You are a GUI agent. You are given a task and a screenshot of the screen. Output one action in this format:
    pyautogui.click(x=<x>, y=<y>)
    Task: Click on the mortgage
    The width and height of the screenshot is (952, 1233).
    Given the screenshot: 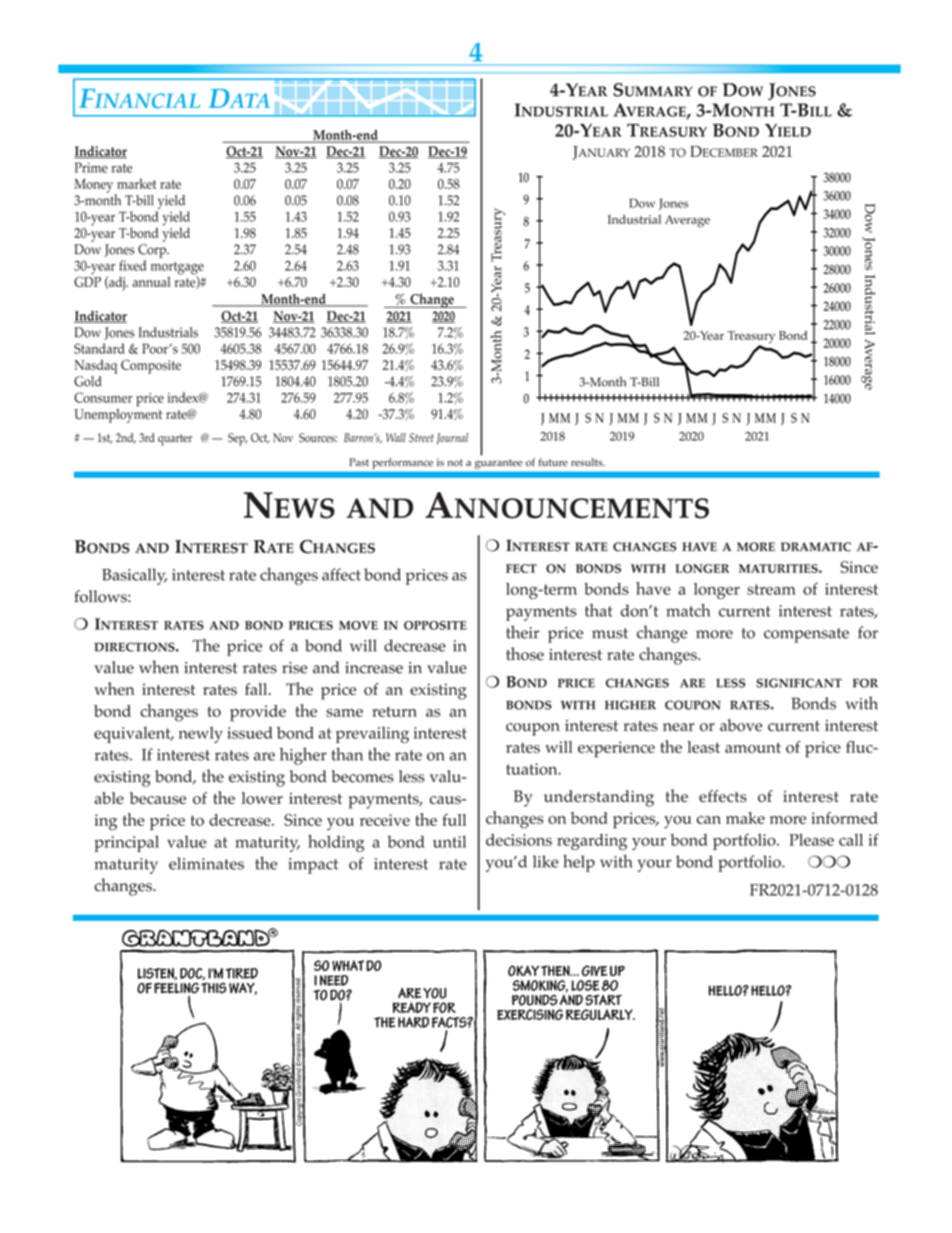 What is the action you would take?
    pyautogui.click(x=177, y=269)
